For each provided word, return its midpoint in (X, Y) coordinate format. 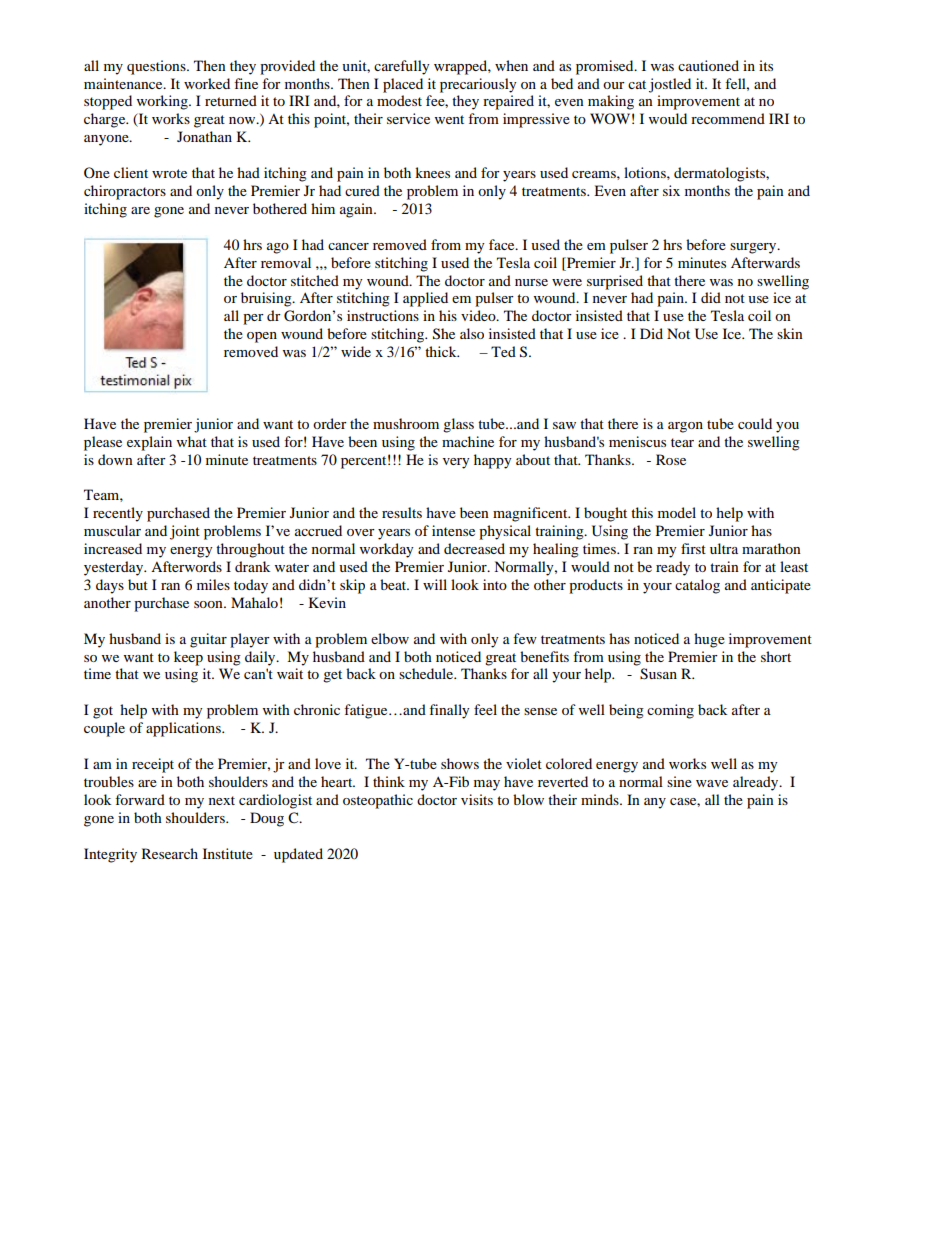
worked (207, 83)
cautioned (708, 65)
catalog (697, 586)
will (435, 584)
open (262, 337)
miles (213, 584)
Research (170, 853)
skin (790, 333)
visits (477, 799)
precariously (478, 85)
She (444, 334)
